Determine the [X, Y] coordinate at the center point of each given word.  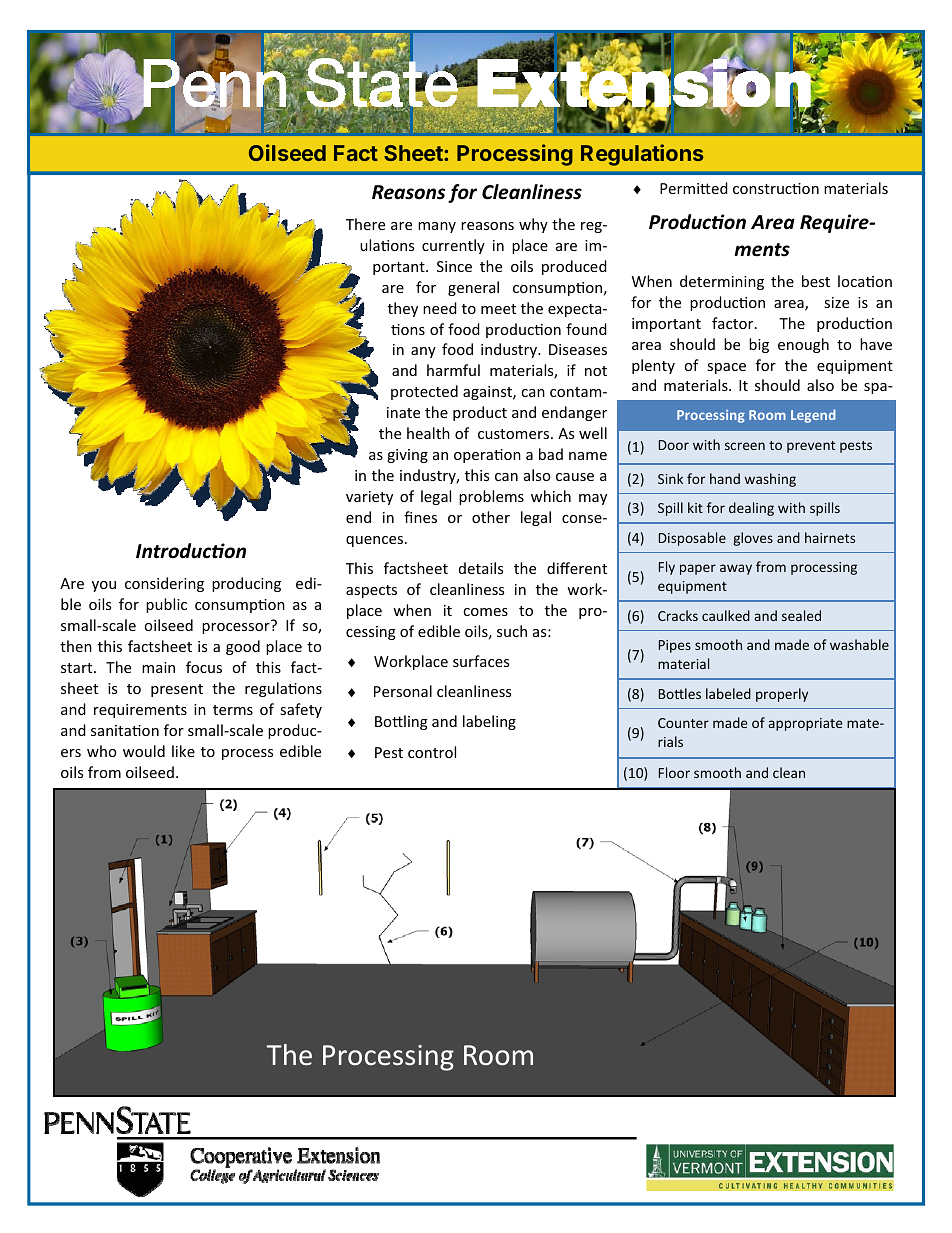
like [183, 751]
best [816, 281]
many [437, 227]
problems [491, 497]
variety [369, 498]
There [365, 224]
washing [770, 480]
